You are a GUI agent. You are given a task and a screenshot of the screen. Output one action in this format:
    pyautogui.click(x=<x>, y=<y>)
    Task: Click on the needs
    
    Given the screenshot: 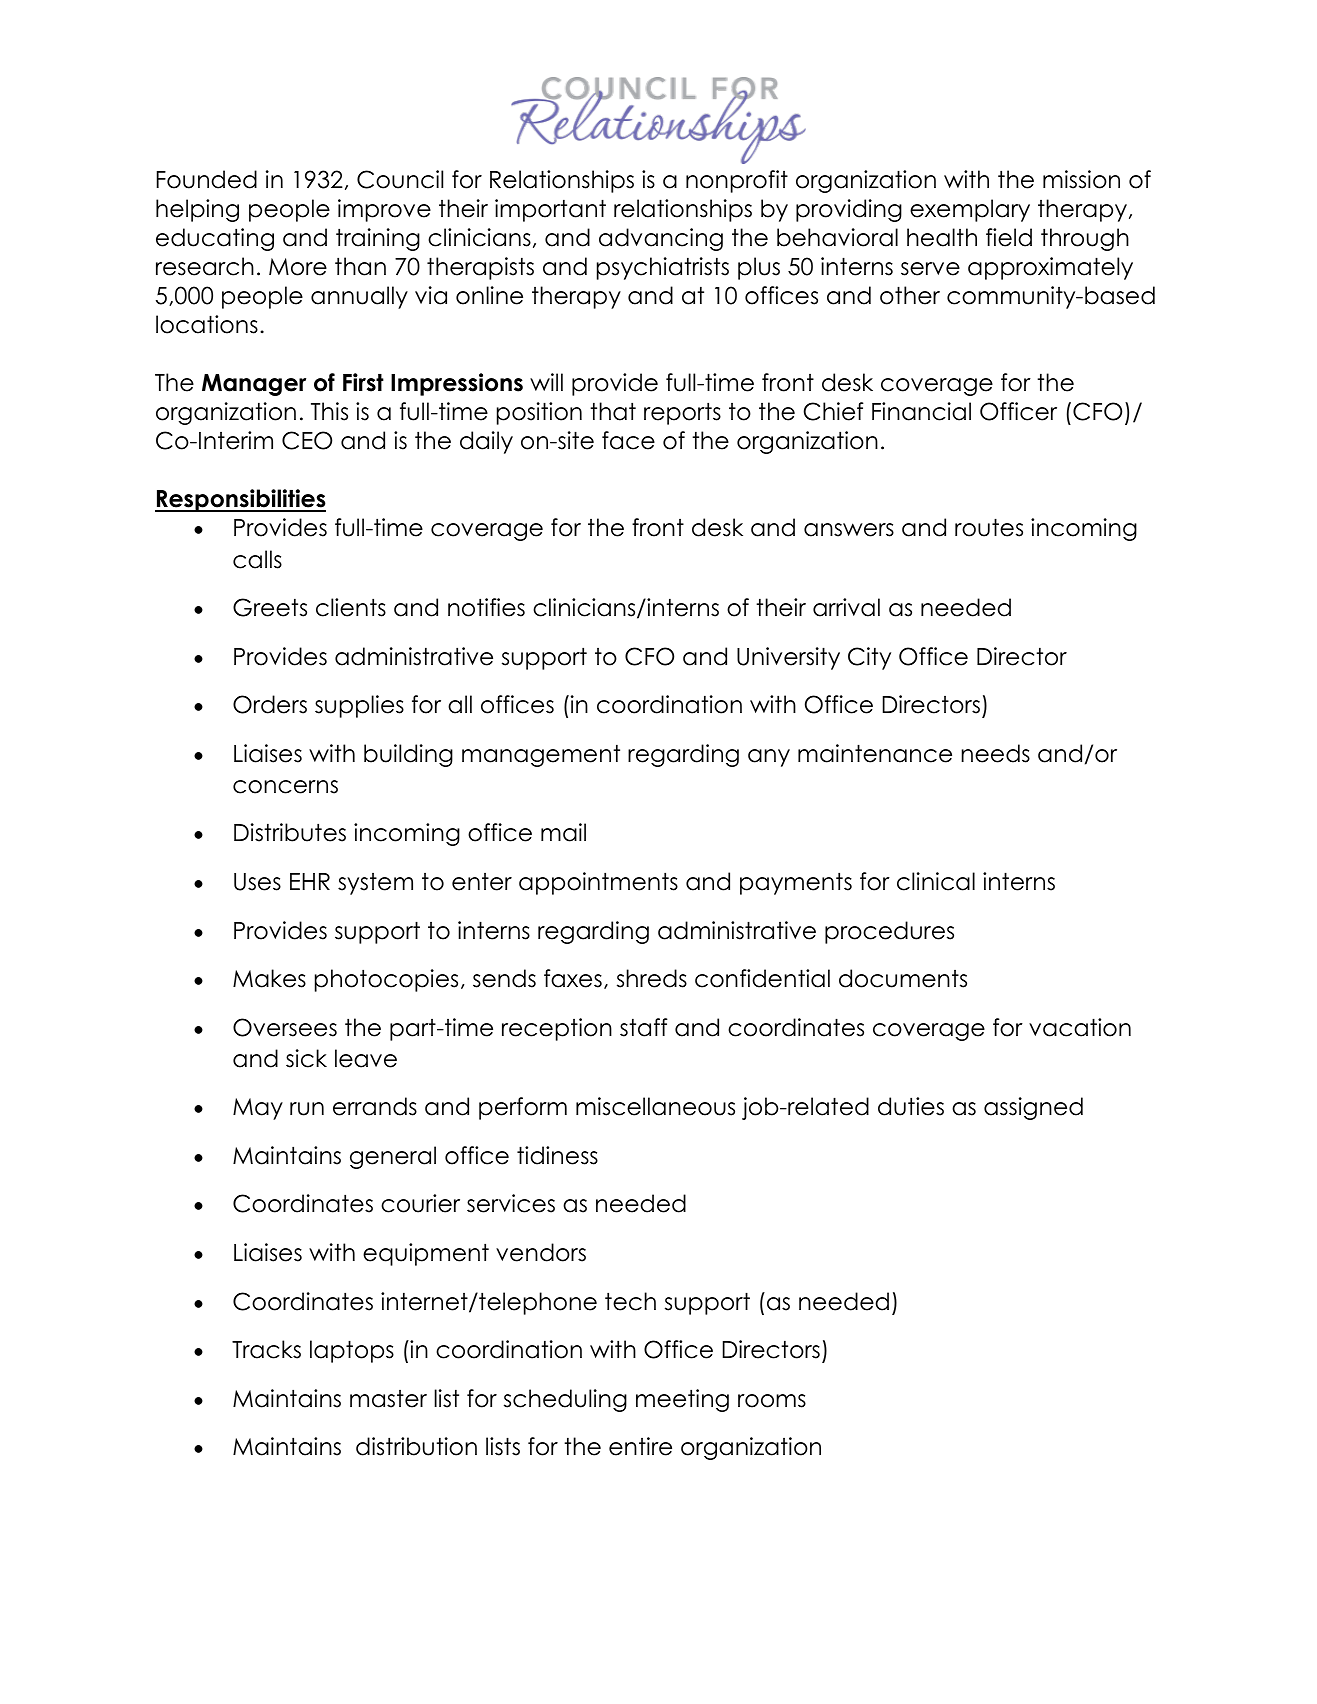 What is the action you would take?
    pyautogui.click(x=995, y=753)
